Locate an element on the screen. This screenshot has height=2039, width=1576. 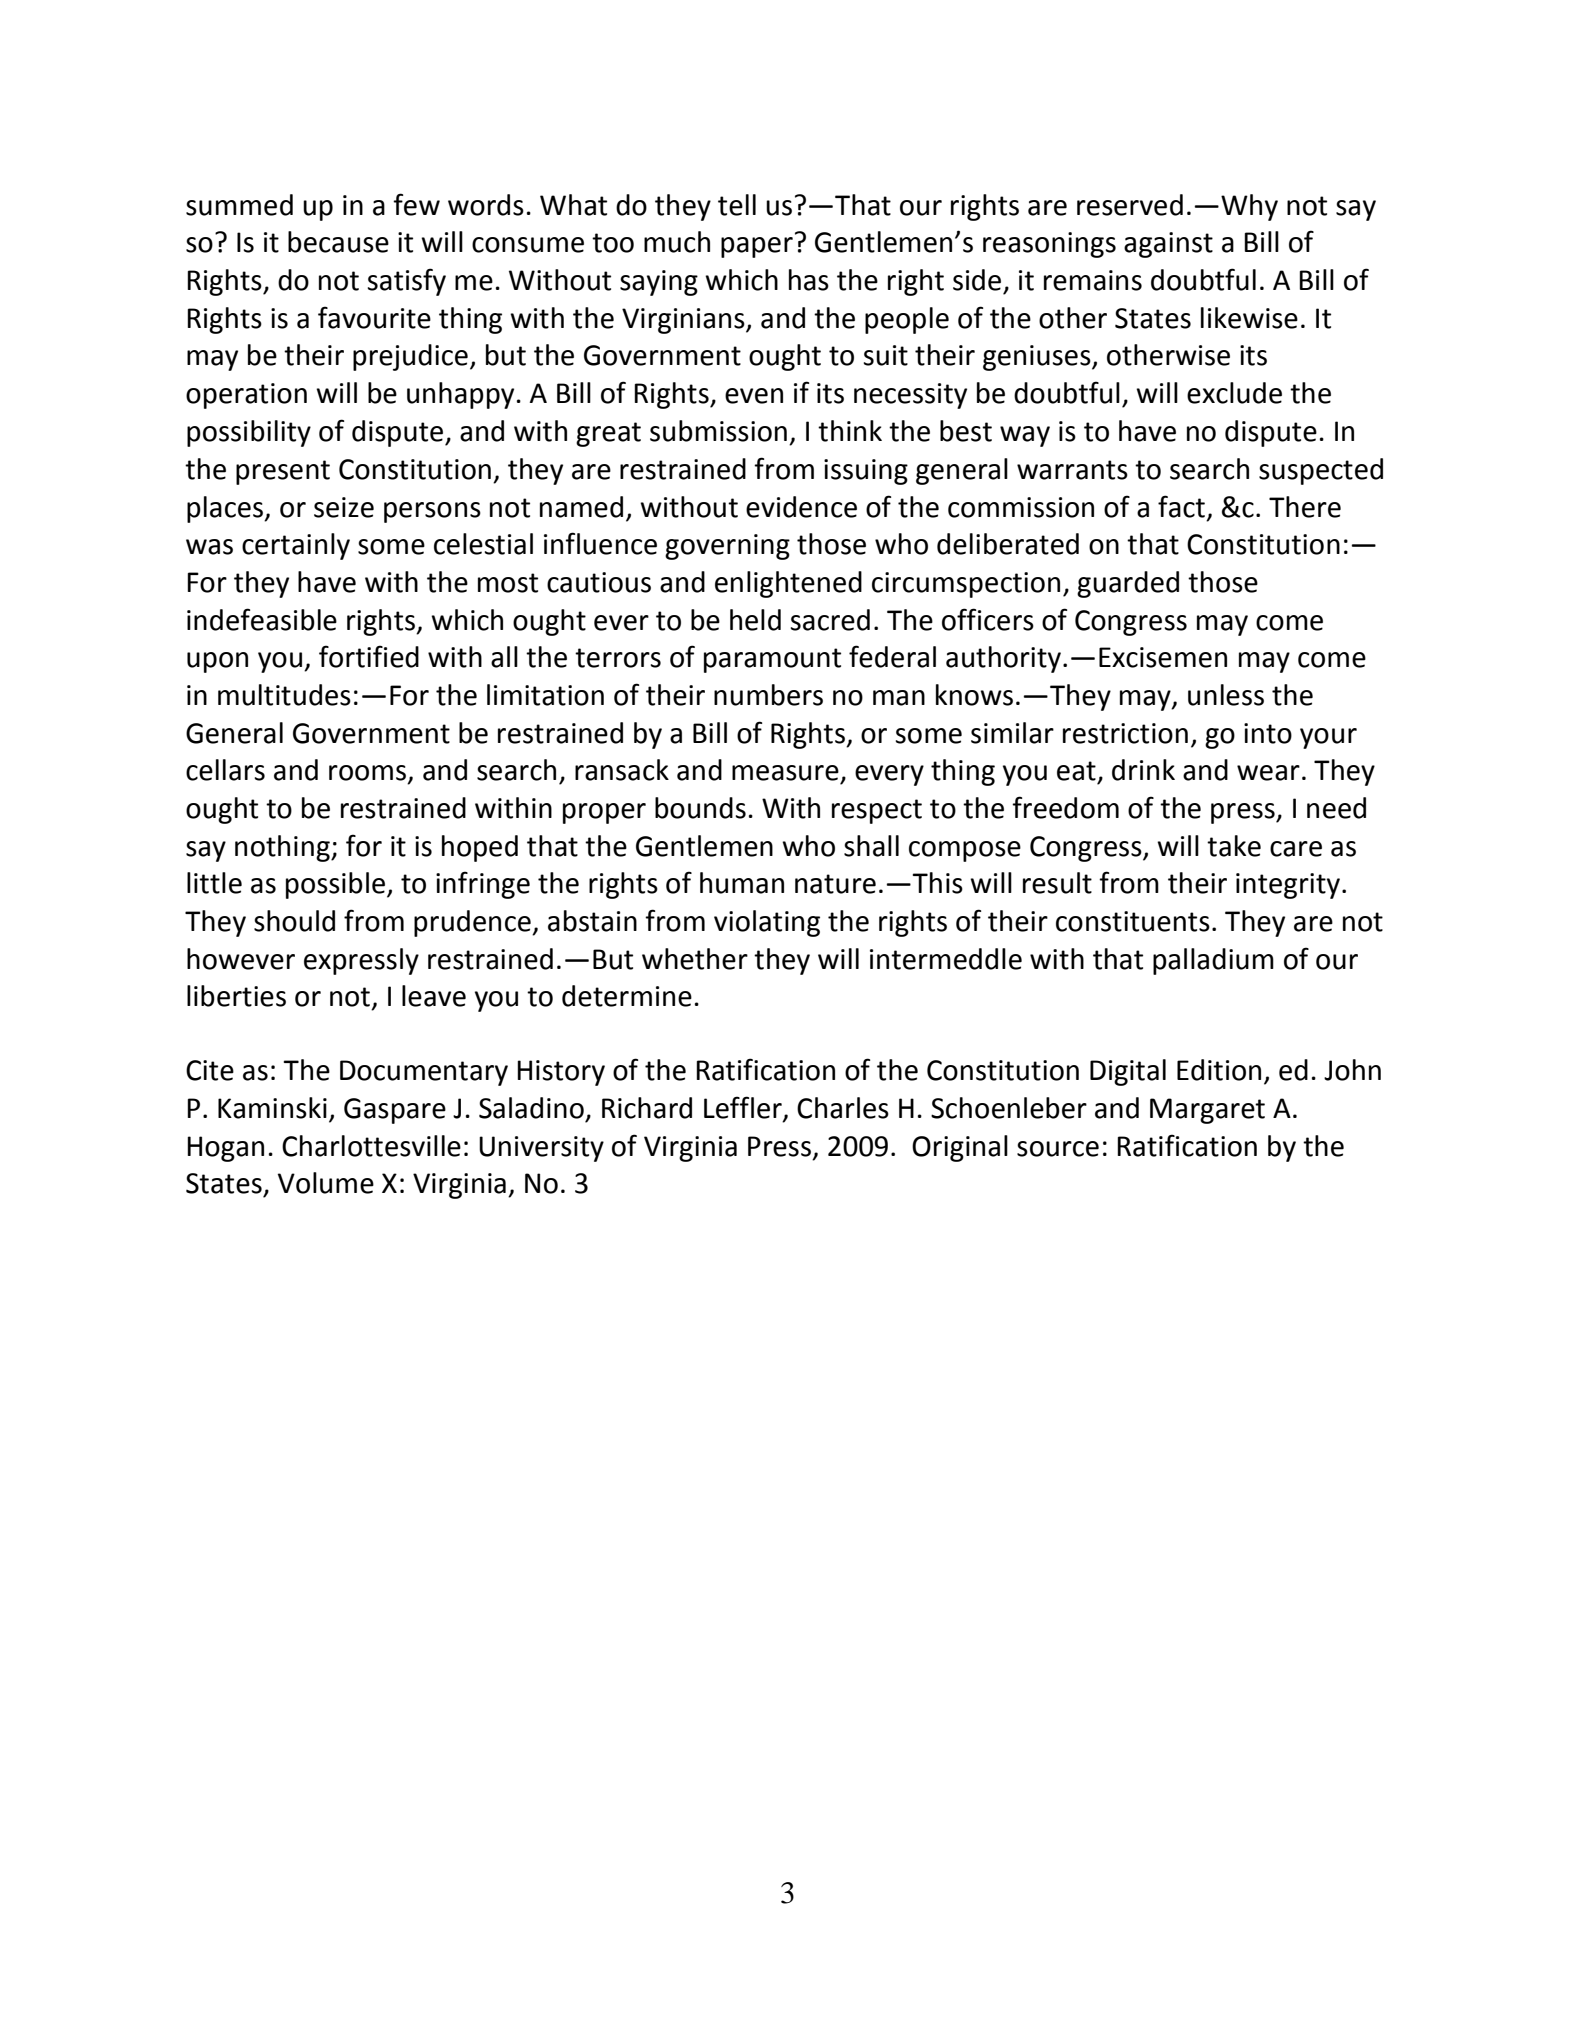
Charlottesville is located at coordinates (371, 1146).
